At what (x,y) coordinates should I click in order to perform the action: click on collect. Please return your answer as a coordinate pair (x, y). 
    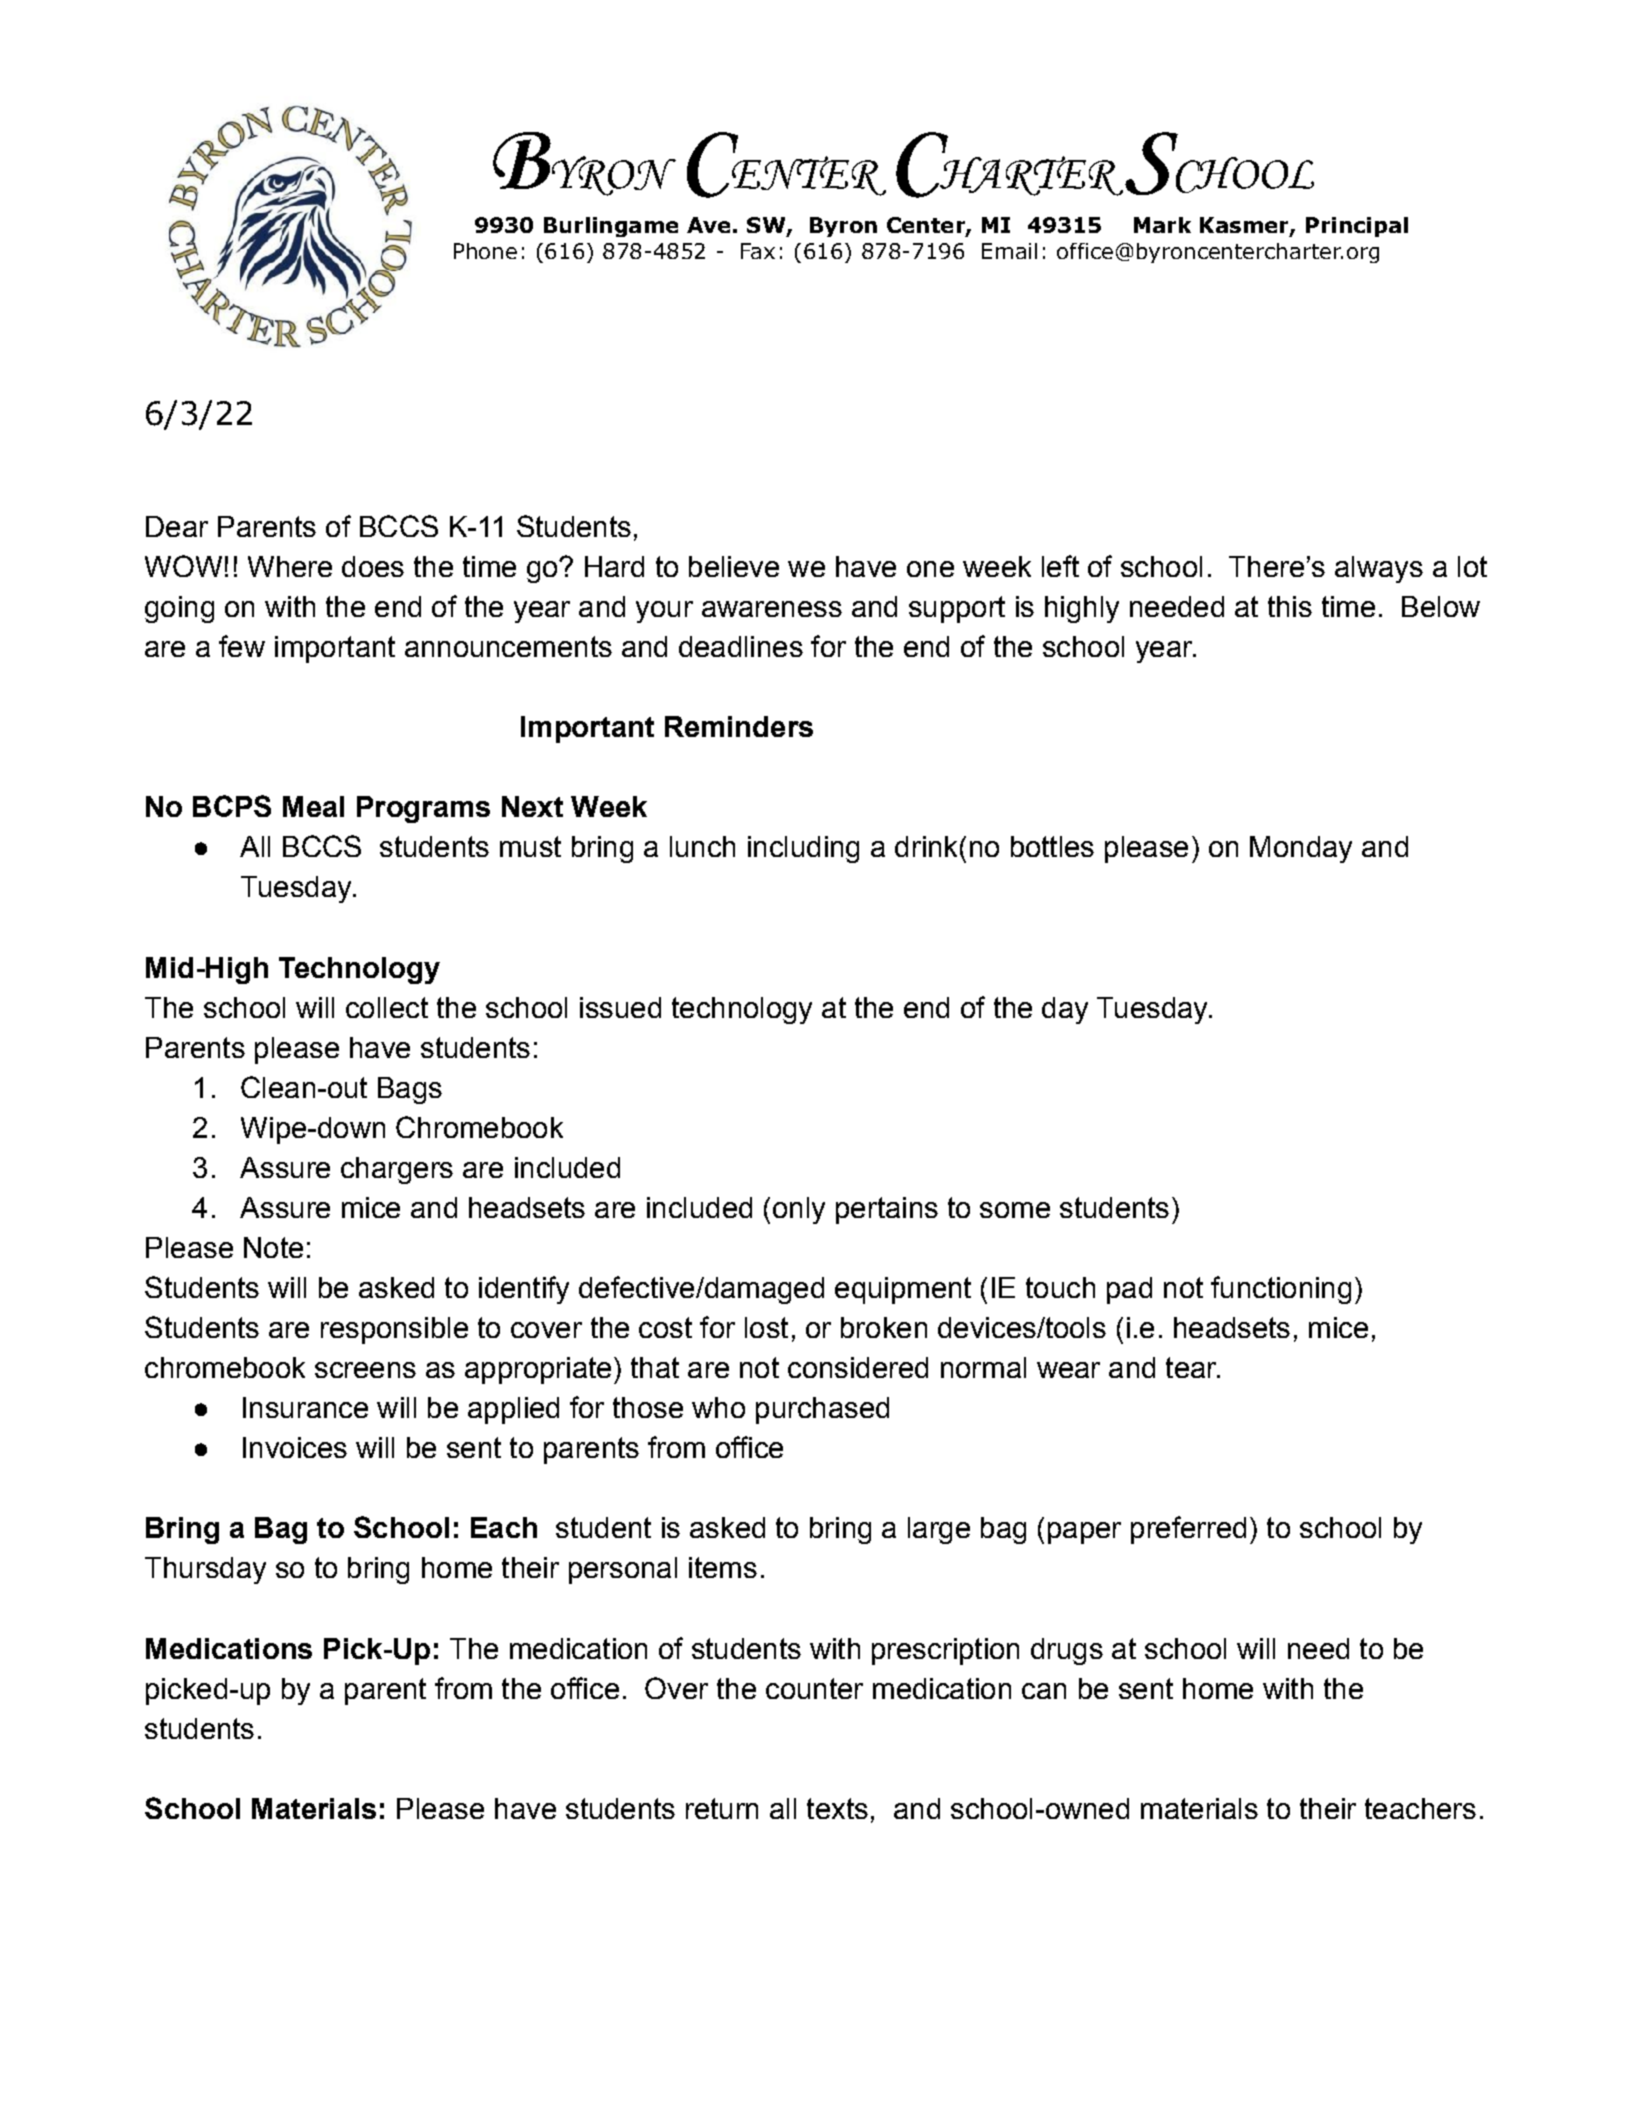
    Looking at the image, I should click on (387, 1007).
